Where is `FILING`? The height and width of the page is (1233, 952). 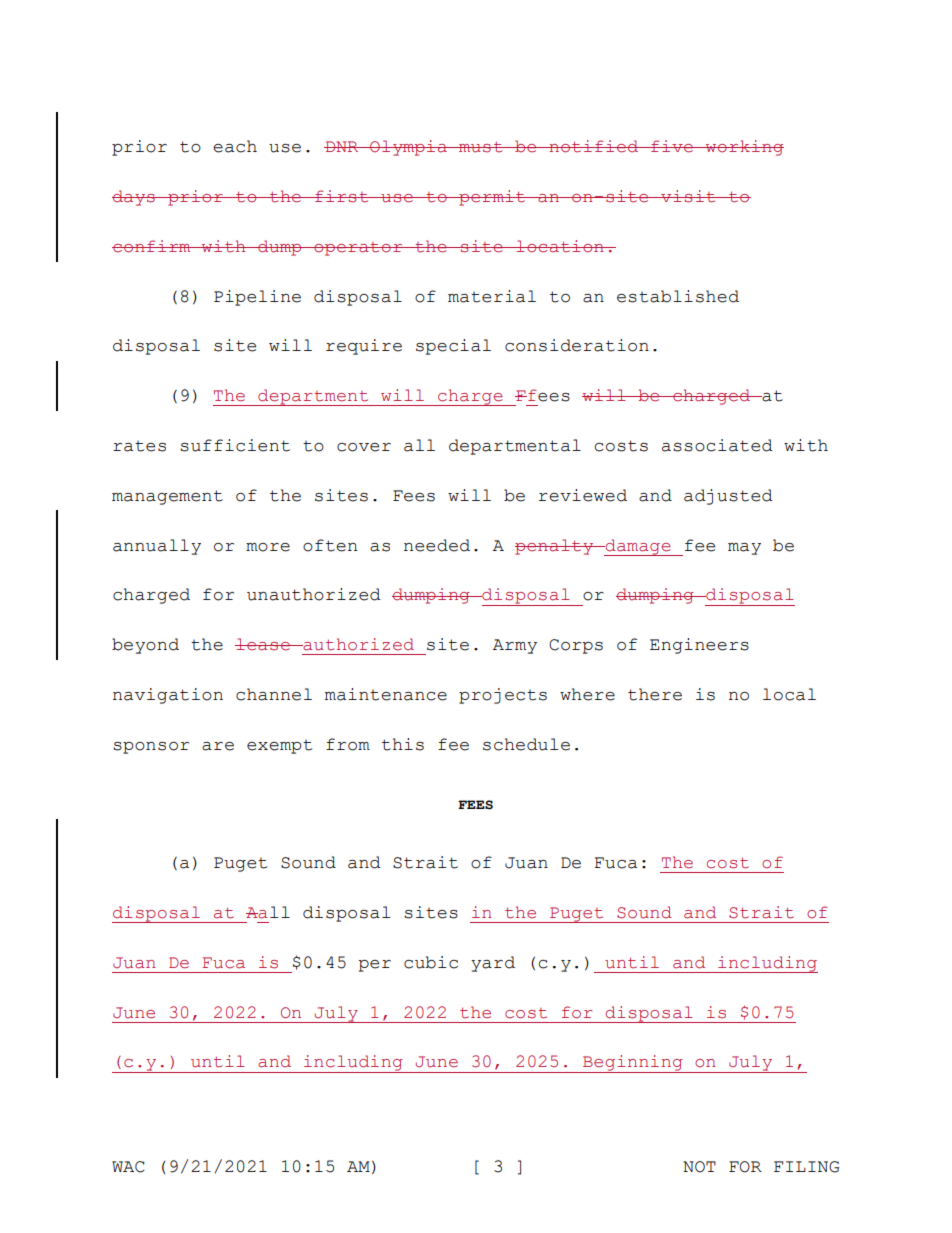 FILING is located at coordinates (806, 1167).
